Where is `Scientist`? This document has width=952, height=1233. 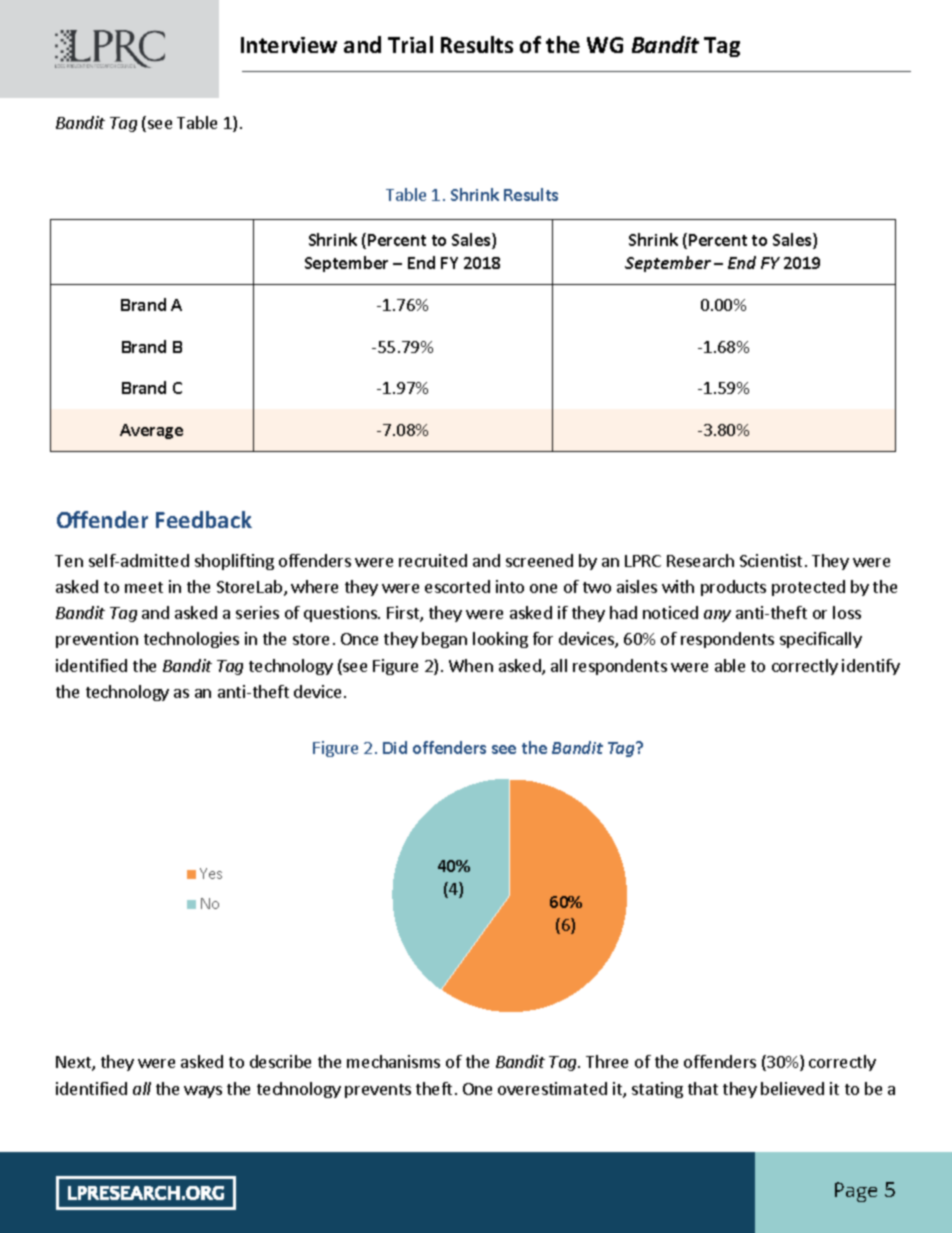
Scientist is located at coordinates (771, 560).
